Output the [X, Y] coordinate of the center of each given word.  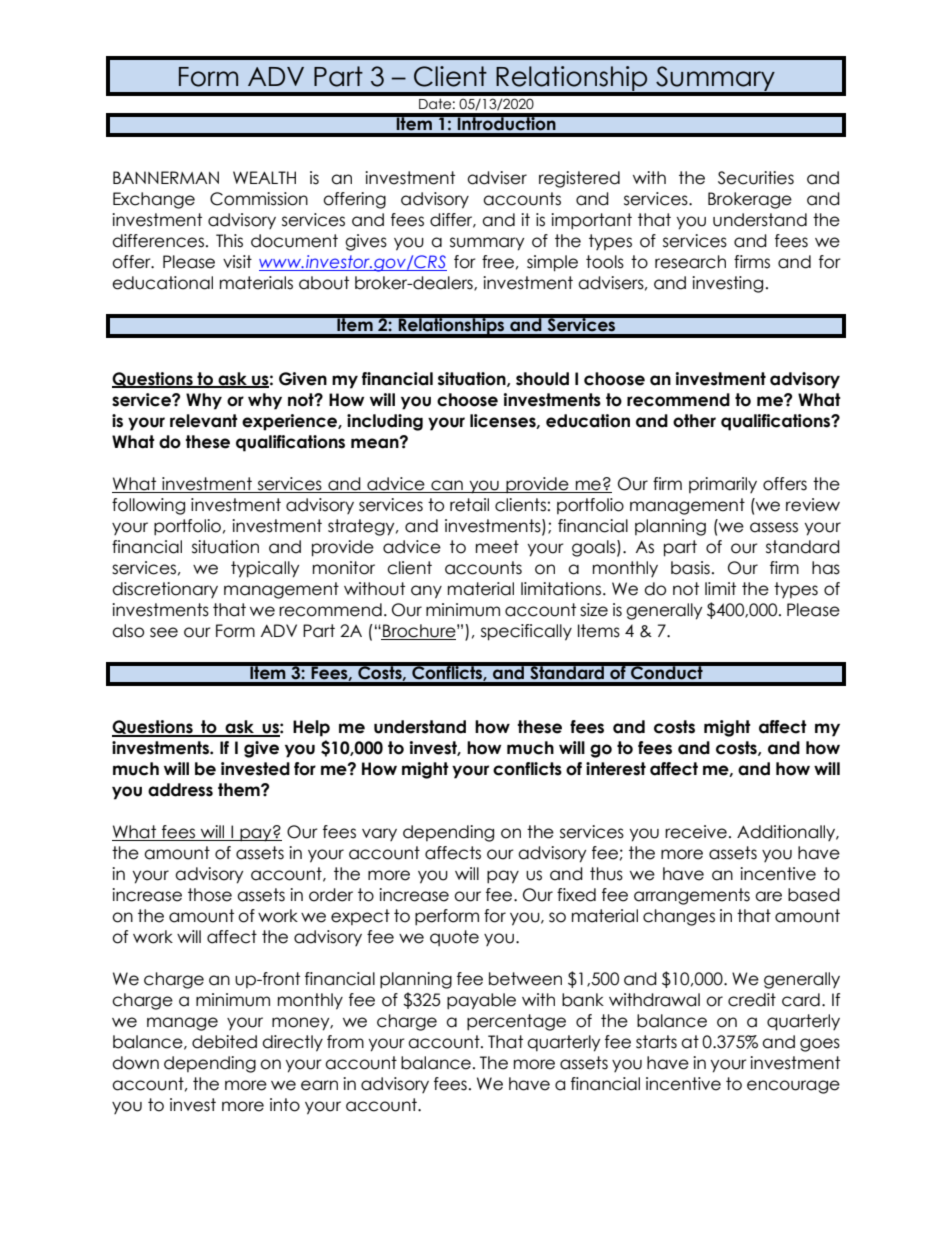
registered [579, 179]
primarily [723, 485]
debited [224, 1042]
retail [469, 505]
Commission [259, 199]
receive [696, 832]
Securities [756, 178]
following [148, 506]
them [240, 790]
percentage [516, 1022]
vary [379, 834]
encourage [793, 1087]
